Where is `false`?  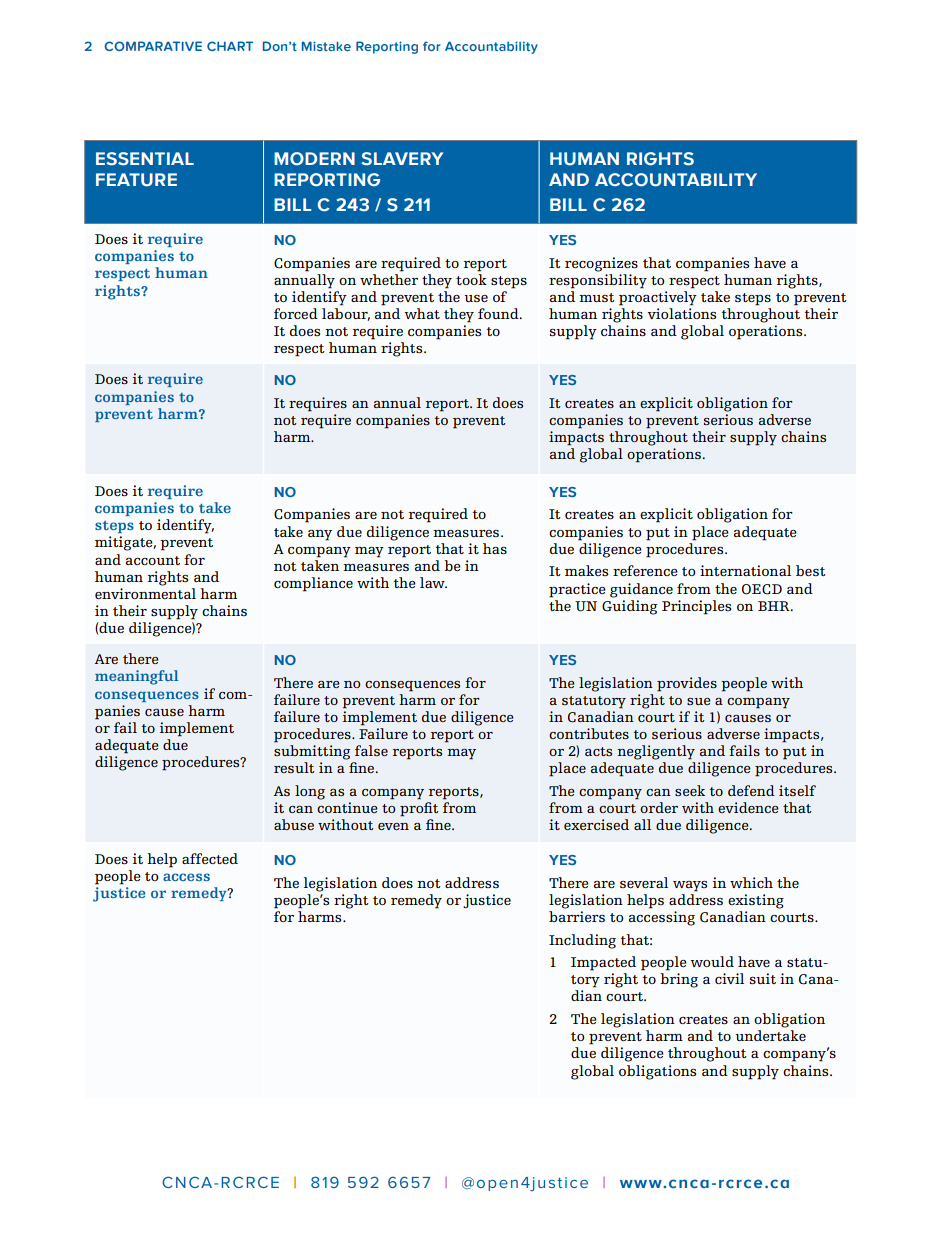 false is located at coordinates (371, 750).
